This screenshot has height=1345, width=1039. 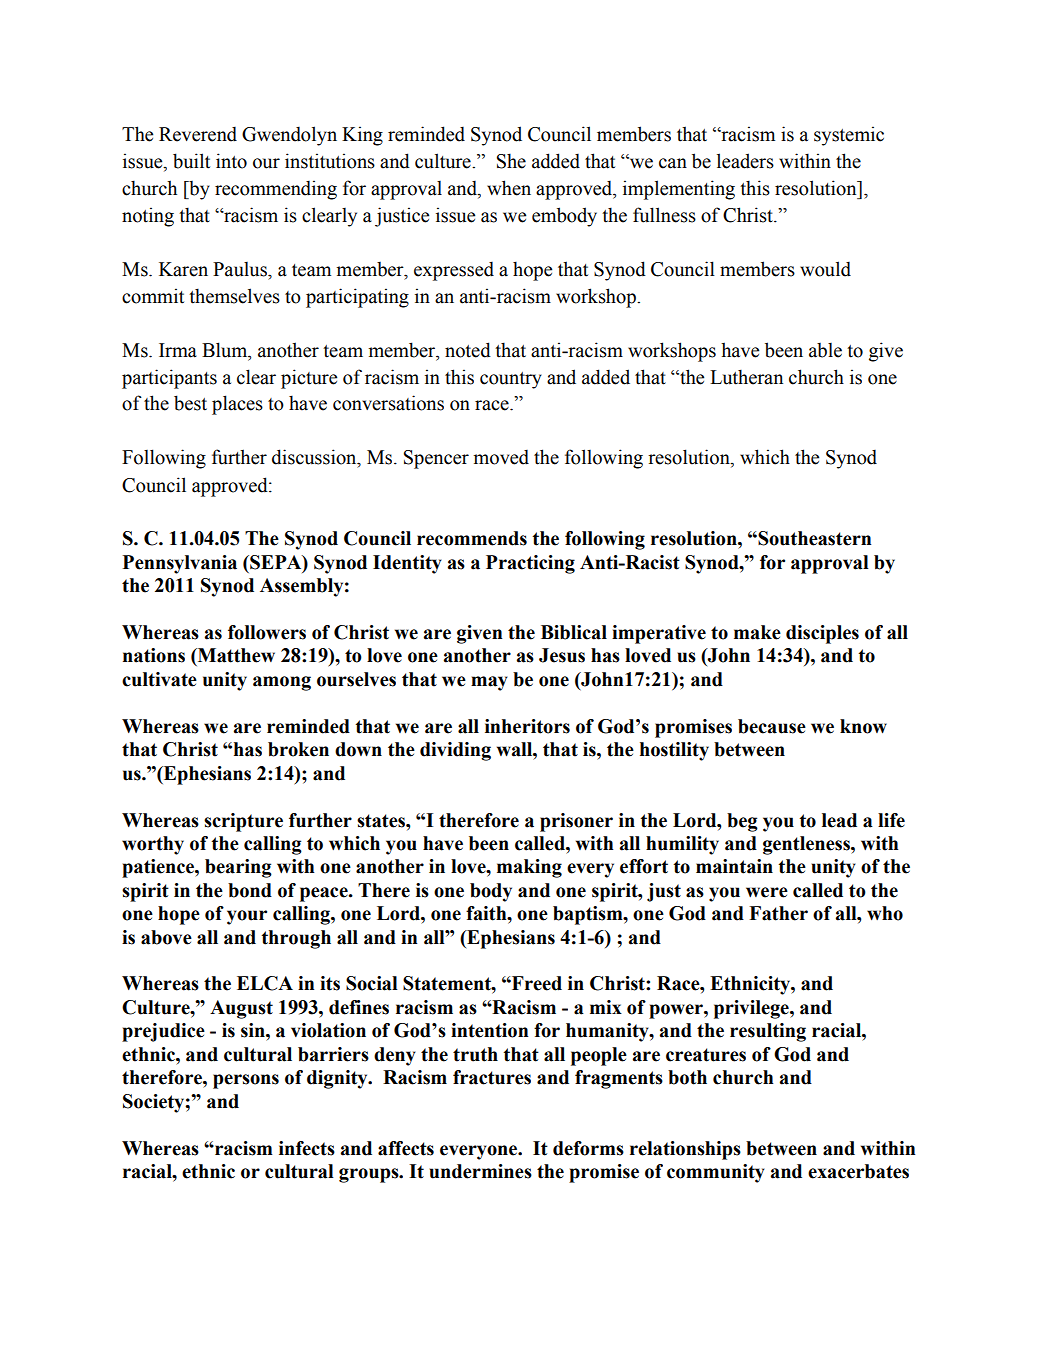 What do you see at coordinates (480, 1171) in the screenshot?
I see `undermines` at bounding box center [480, 1171].
